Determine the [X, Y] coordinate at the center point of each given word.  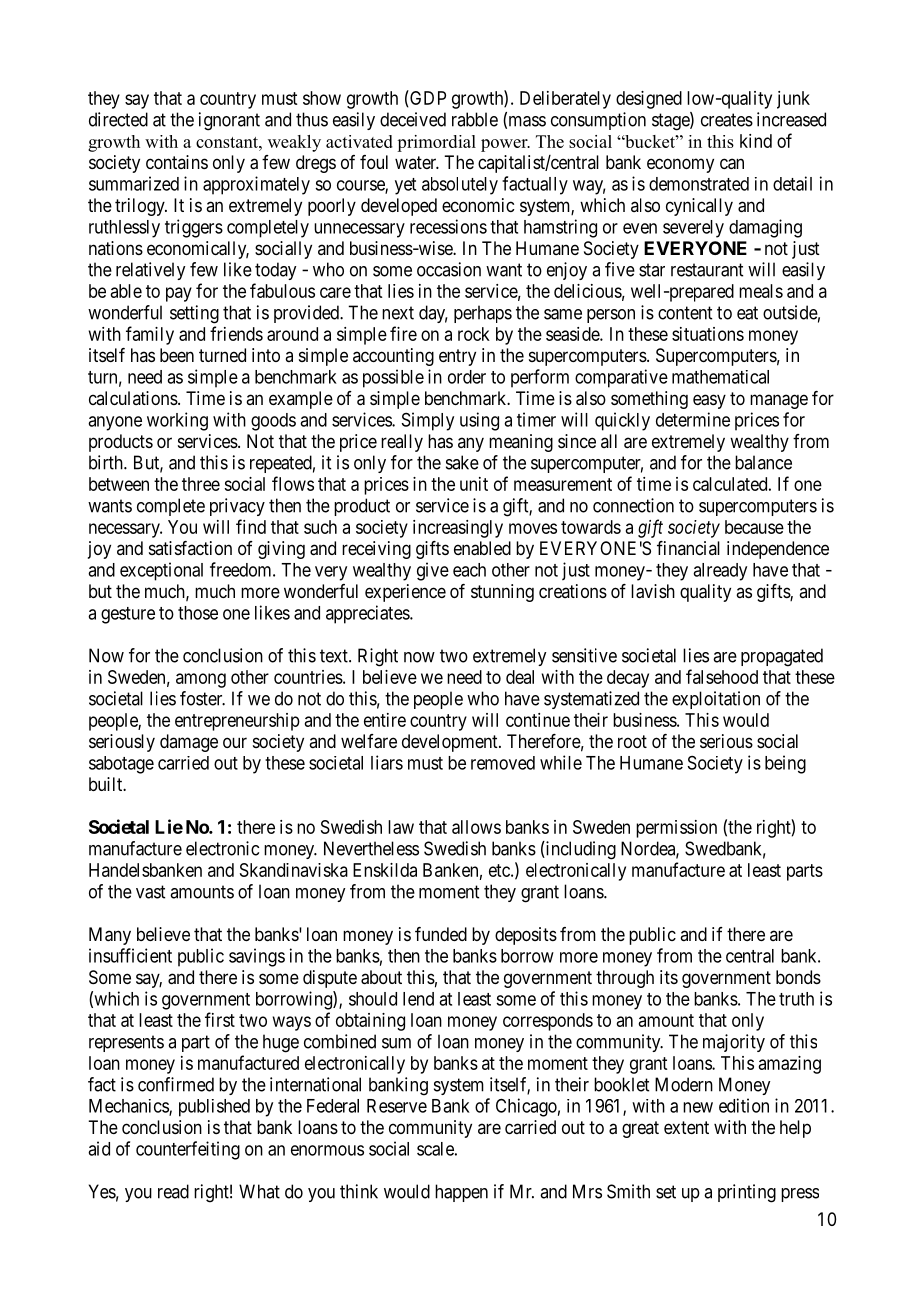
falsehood [722, 676]
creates [727, 120]
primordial [436, 143]
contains [177, 162]
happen [461, 1193]
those [198, 613]
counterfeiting [188, 1150]
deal [520, 677]
